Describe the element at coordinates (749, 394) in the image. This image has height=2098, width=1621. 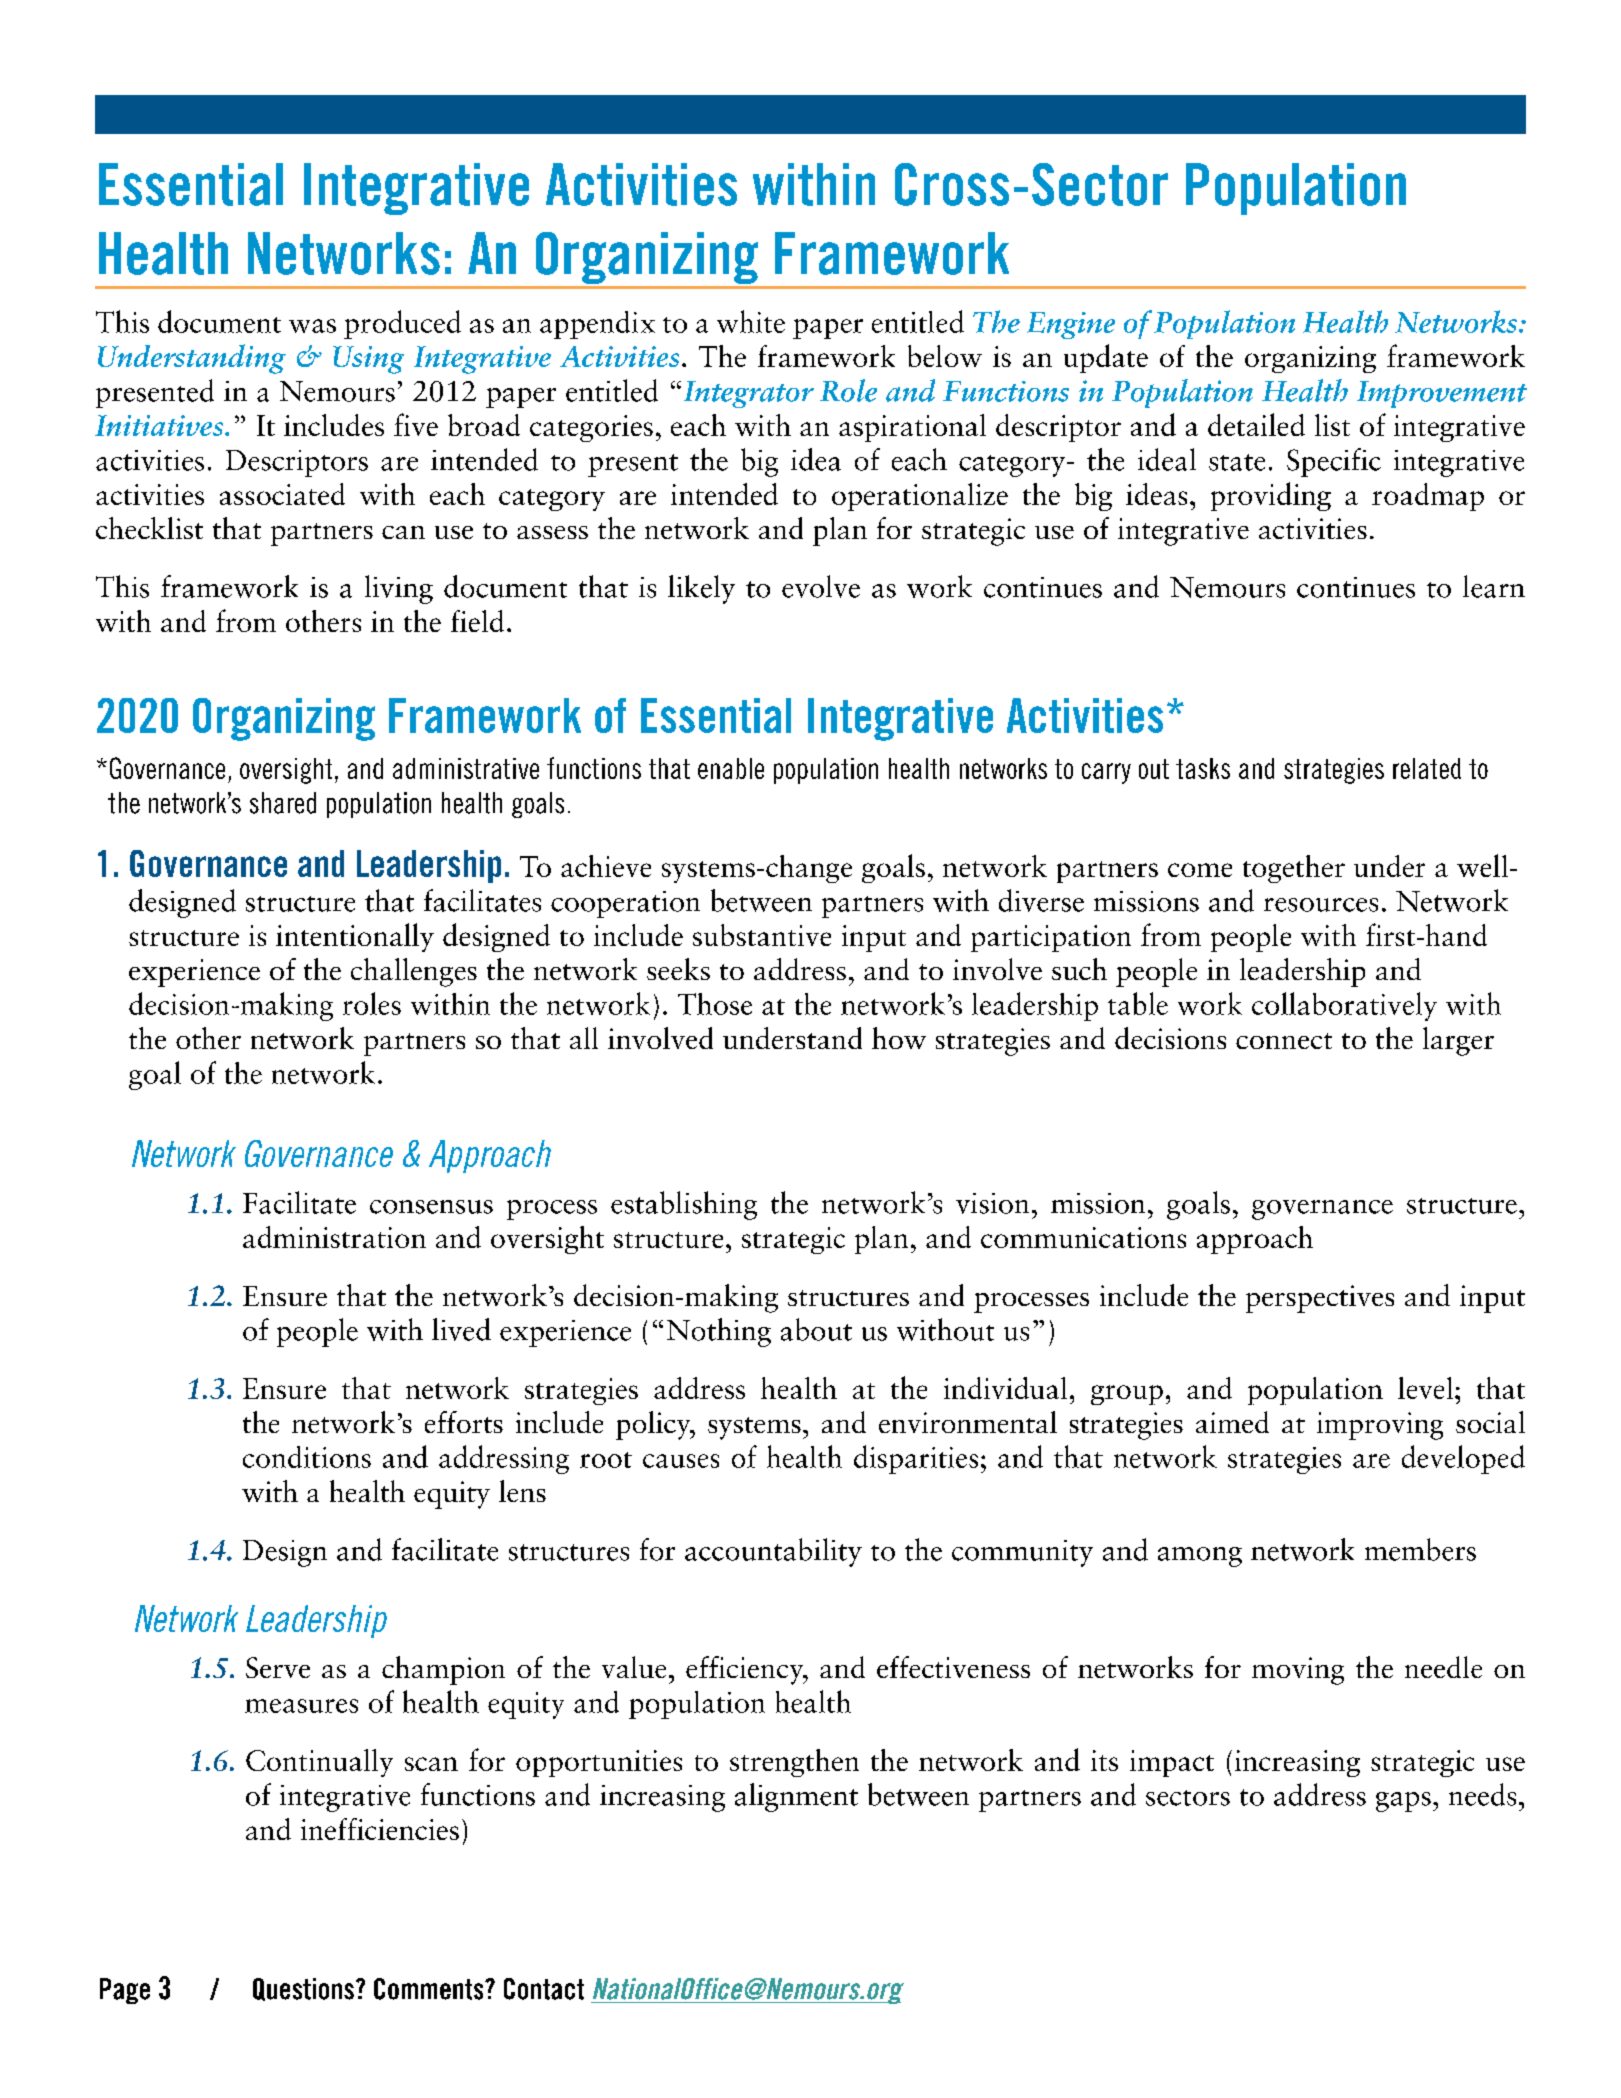
I see `Integrator` at that location.
